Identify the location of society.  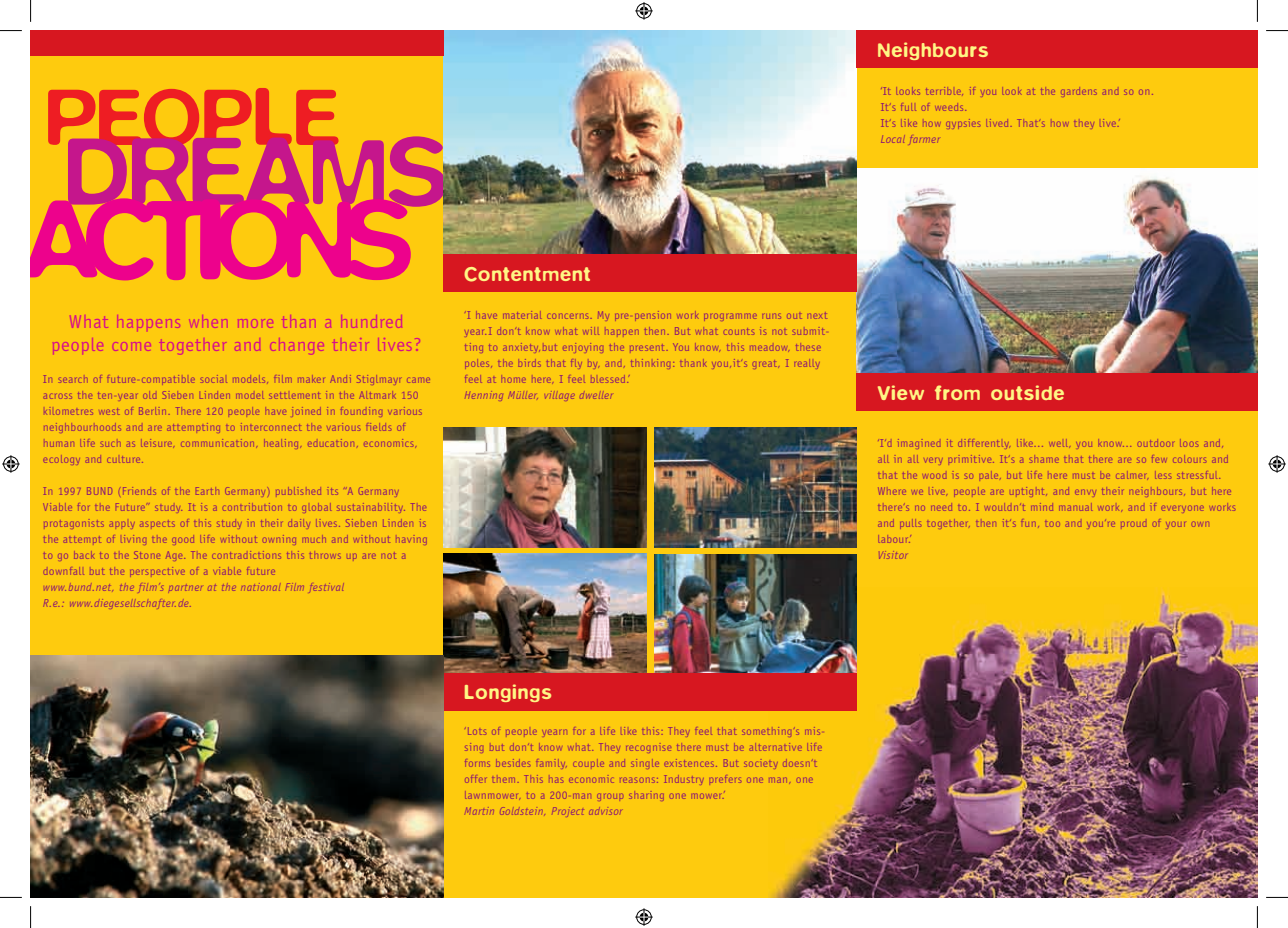
(760, 764).
